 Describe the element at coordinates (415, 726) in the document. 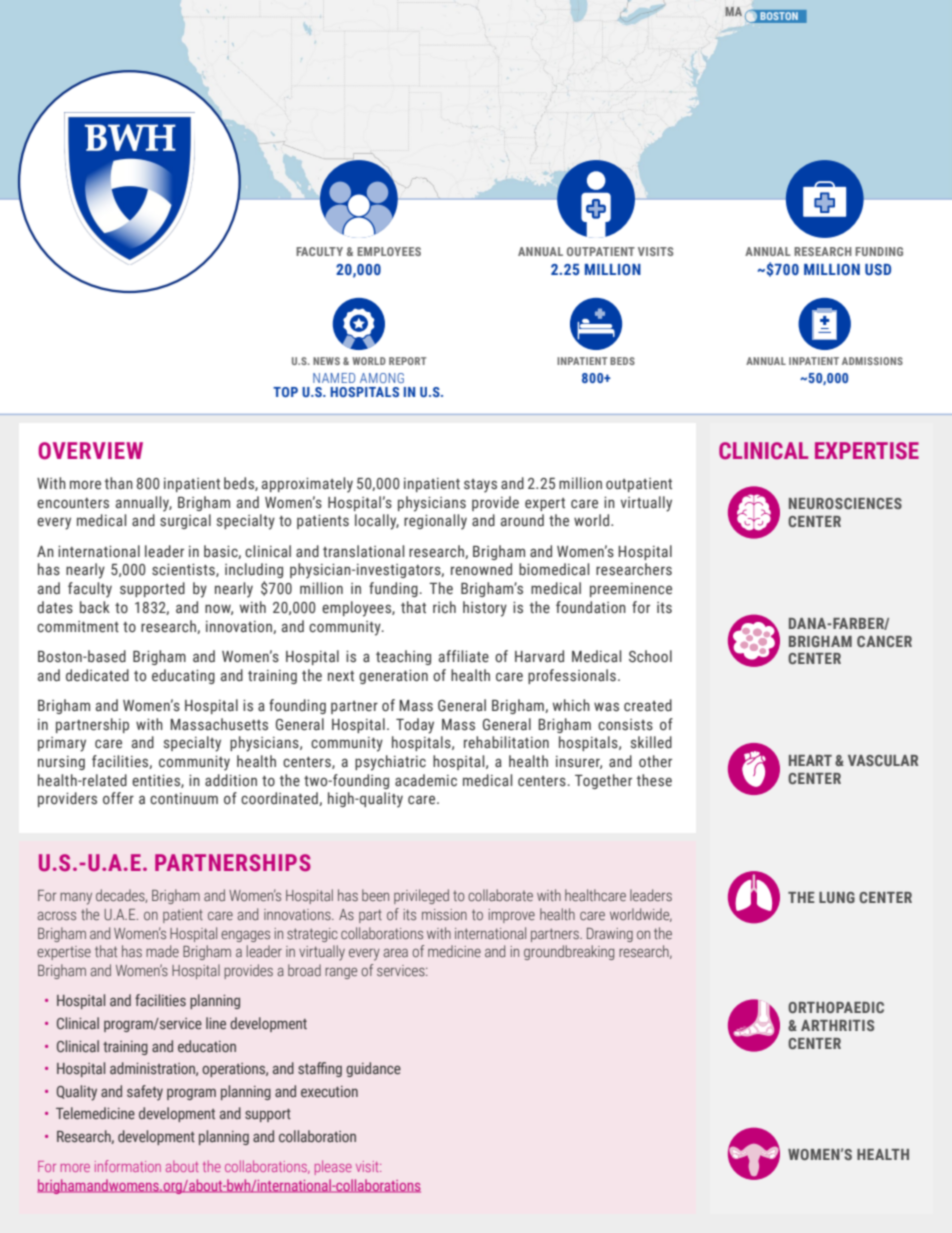

I see `Today` at that location.
